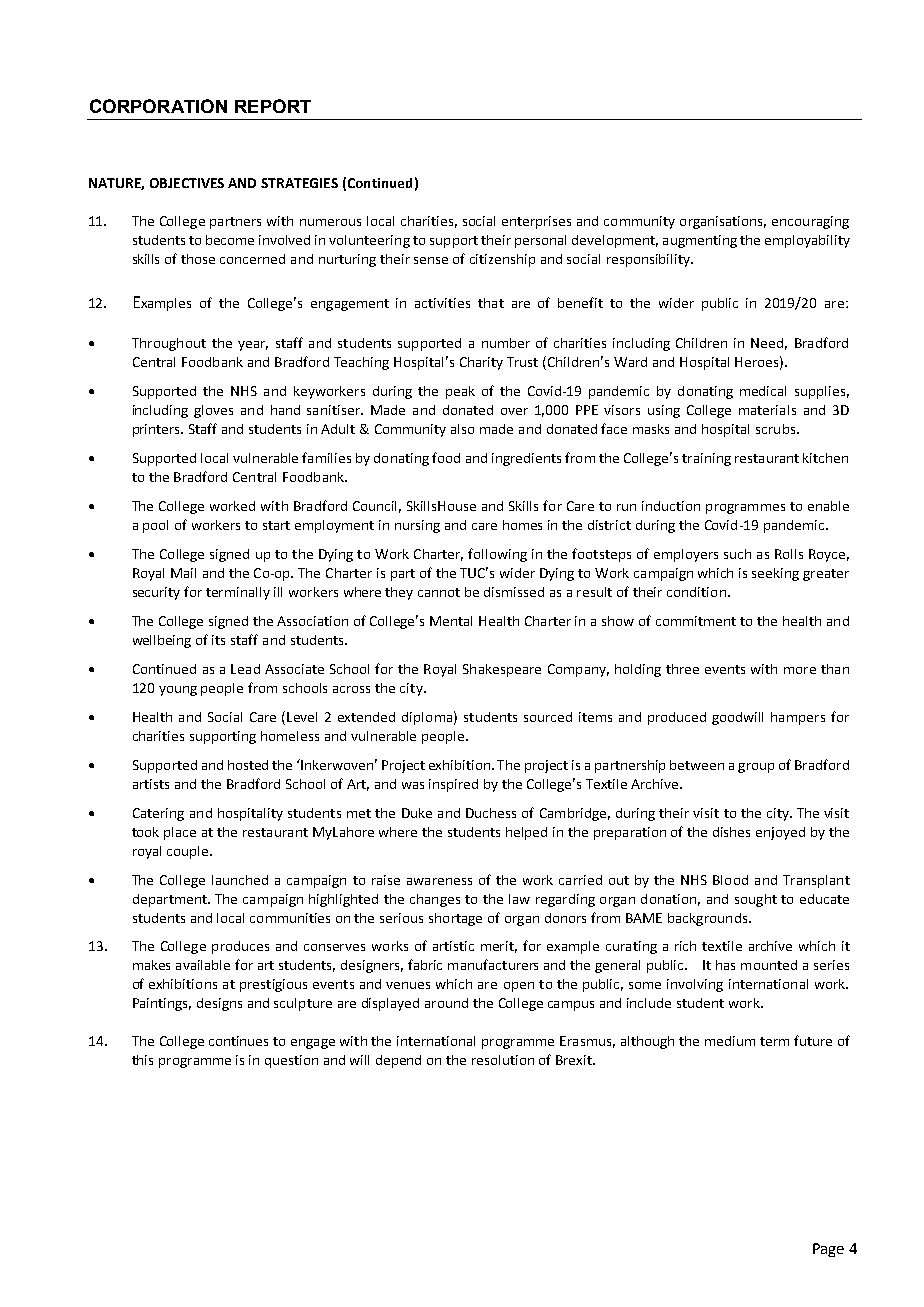 Image resolution: width=924 pixels, height=1307 pixels. Describe the element at coordinates (706, 459) in the screenshot. I see `training` at that location.
